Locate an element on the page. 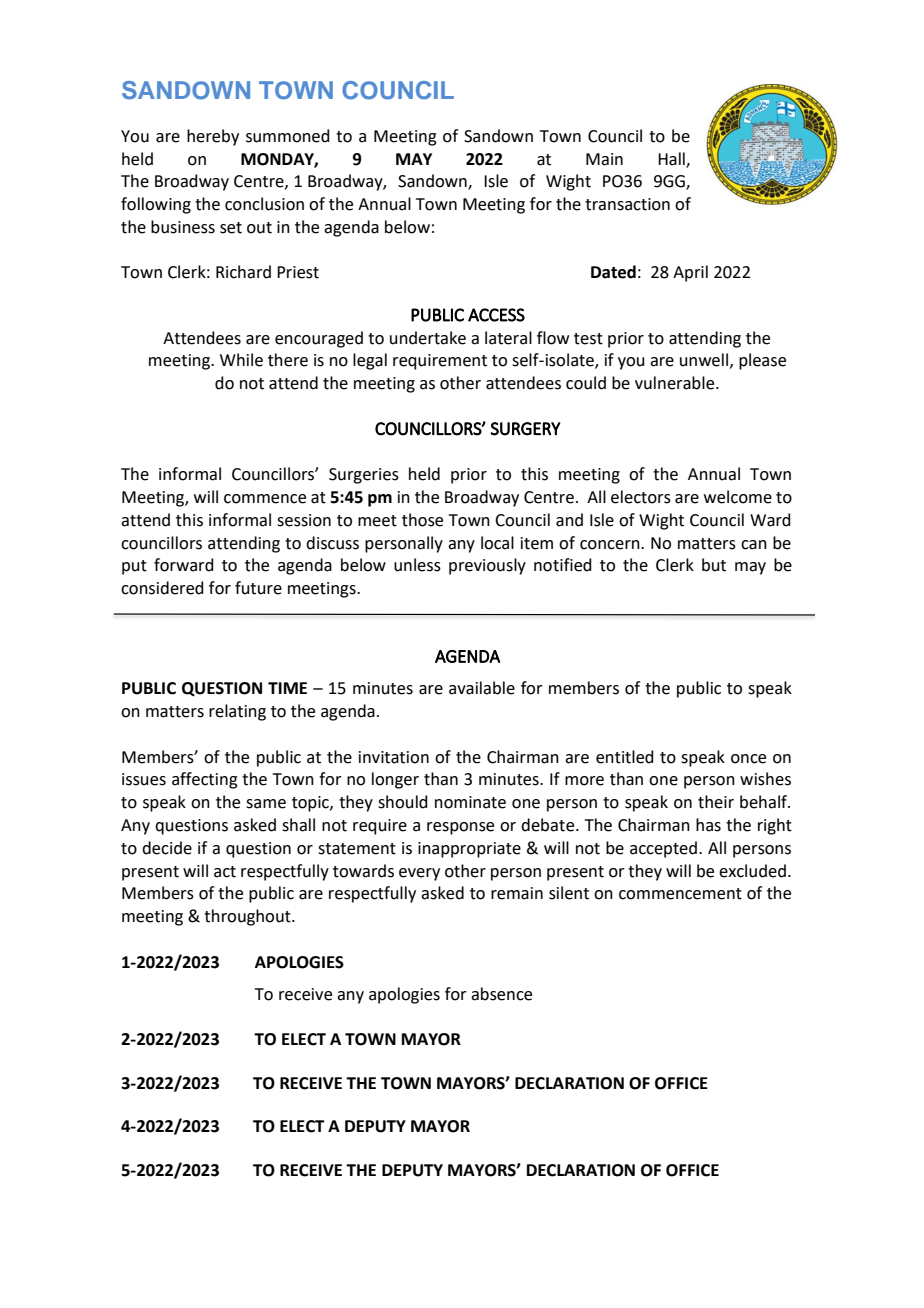 This image has width=924, height=1308. affecting is located at coordinates (205, 780).
